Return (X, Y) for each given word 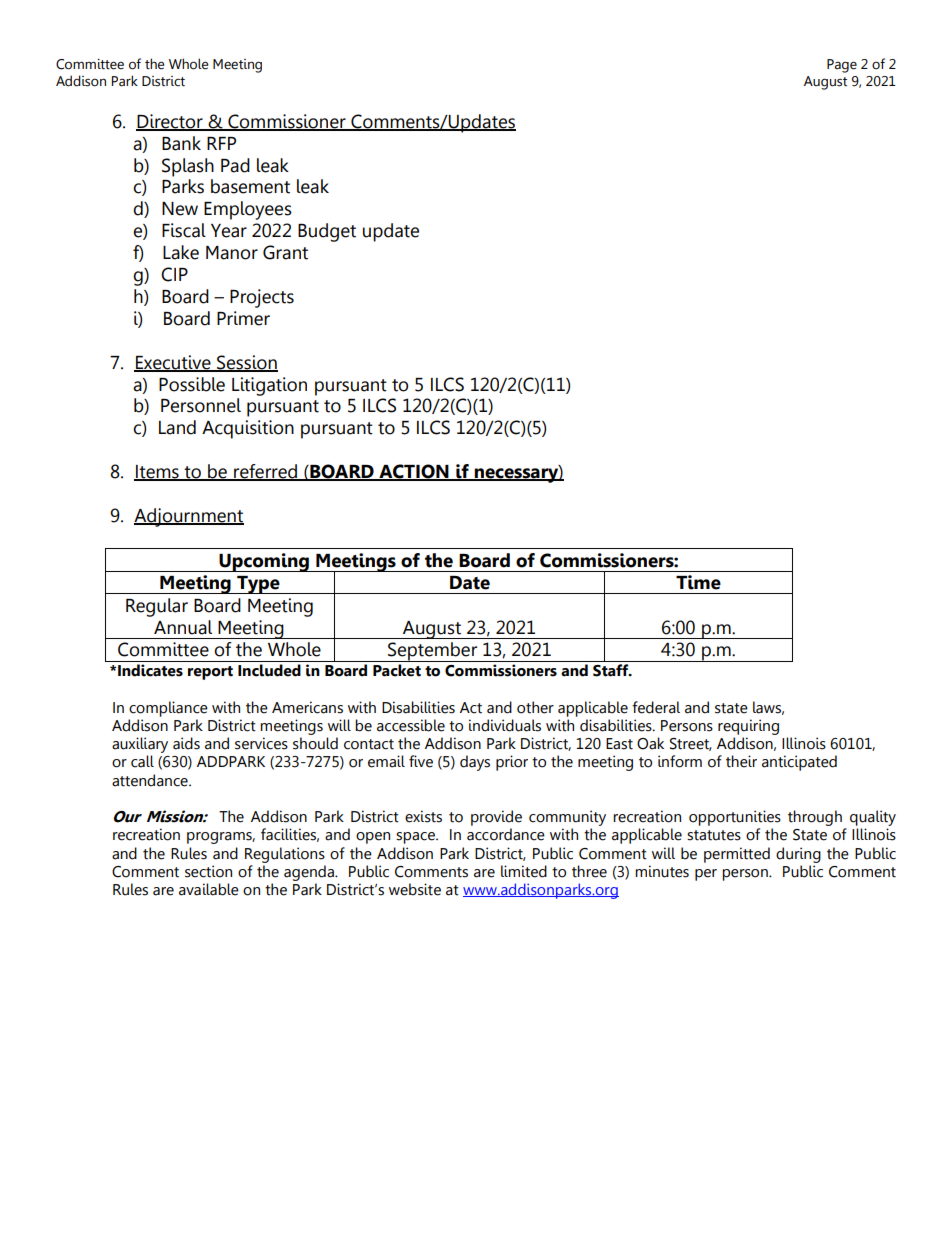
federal (656, 707)
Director (170, 122)
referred (265, 472)
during (798, 855)
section (208, 871)
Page (842, 66)
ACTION (414, 472)
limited (524, 871)
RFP (221, 143)
